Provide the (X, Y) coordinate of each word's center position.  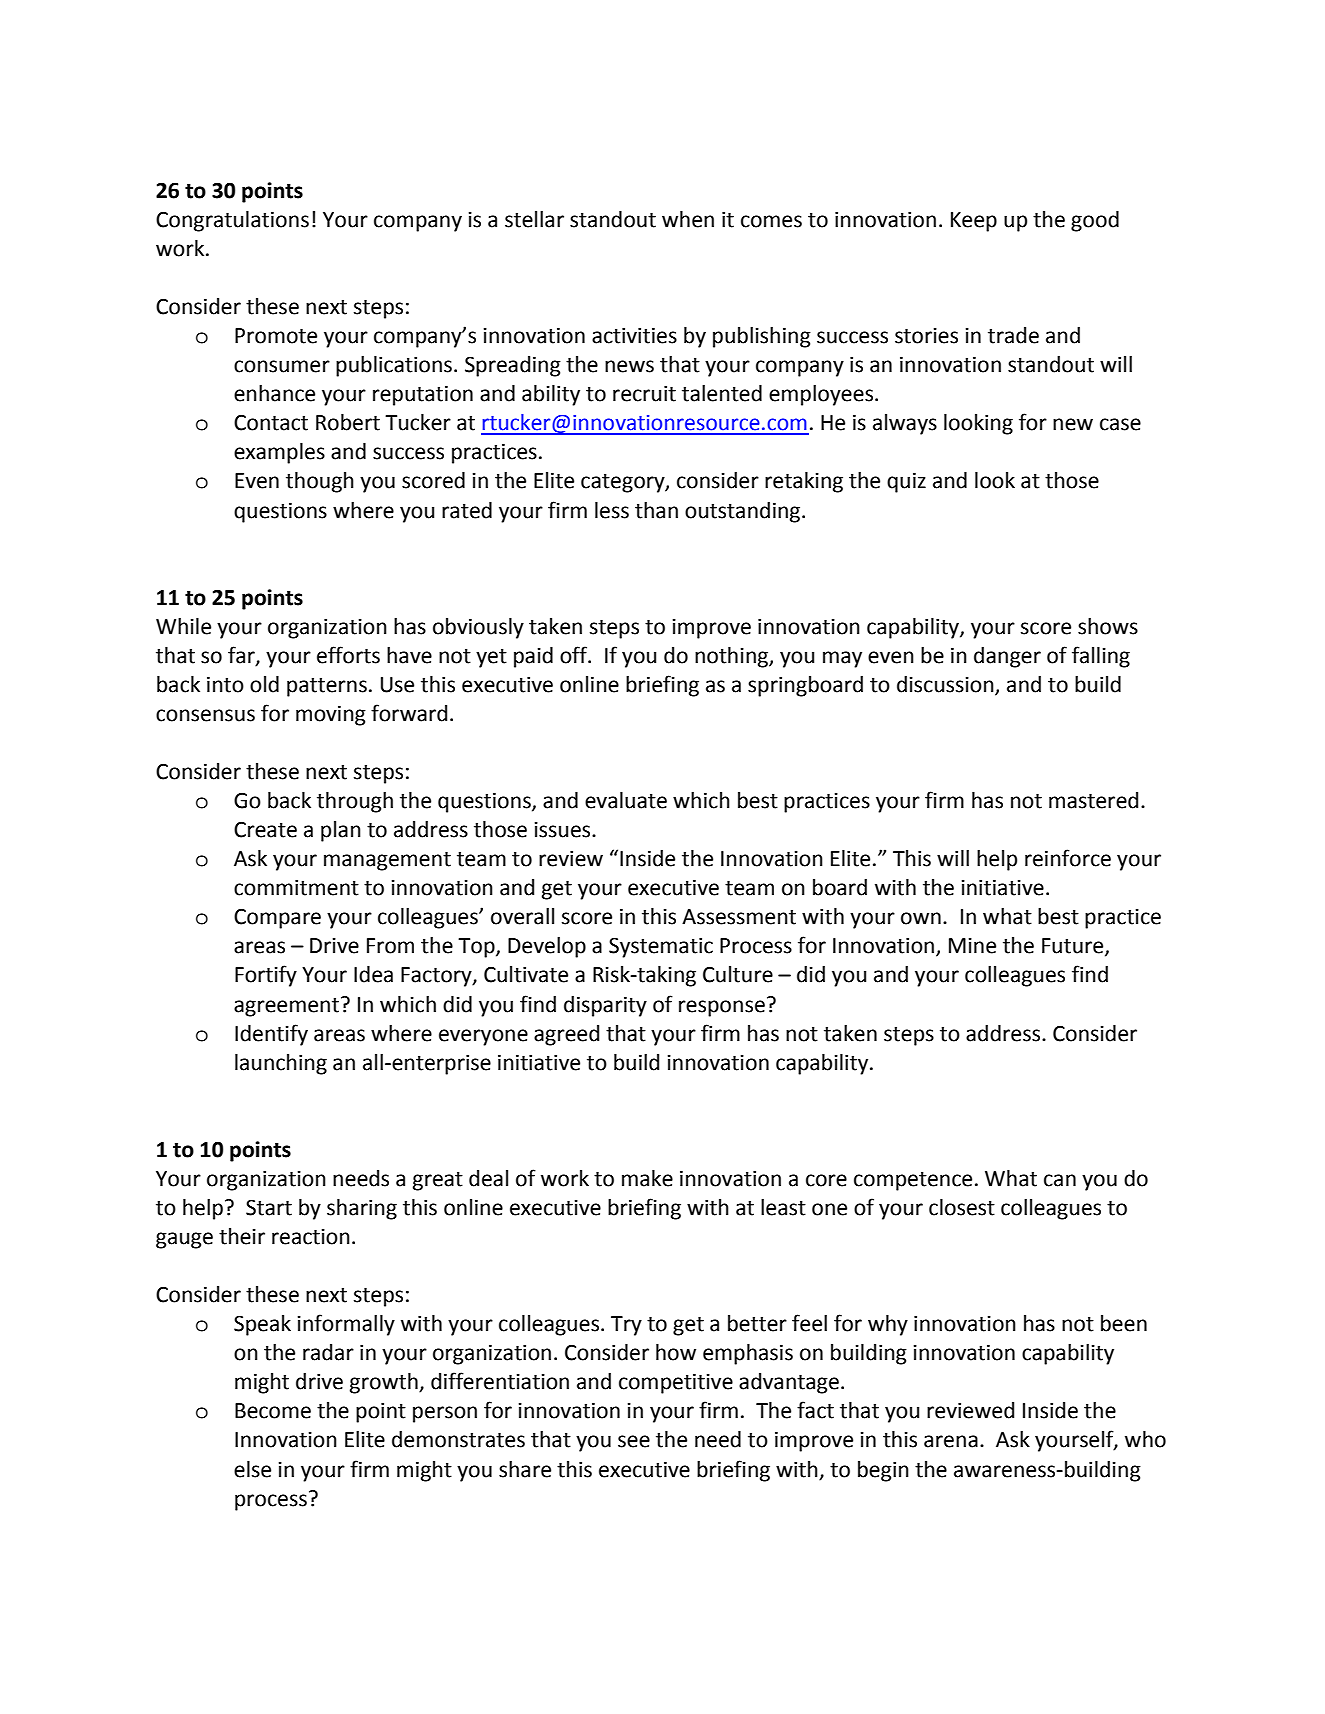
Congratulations (232, 221)
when (688, 219)
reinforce (1068, 858)
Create (265, 829)
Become (273, 1411)
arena (951, 1441)
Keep (974, 222)
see (634, 1441)
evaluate (626, 800)
